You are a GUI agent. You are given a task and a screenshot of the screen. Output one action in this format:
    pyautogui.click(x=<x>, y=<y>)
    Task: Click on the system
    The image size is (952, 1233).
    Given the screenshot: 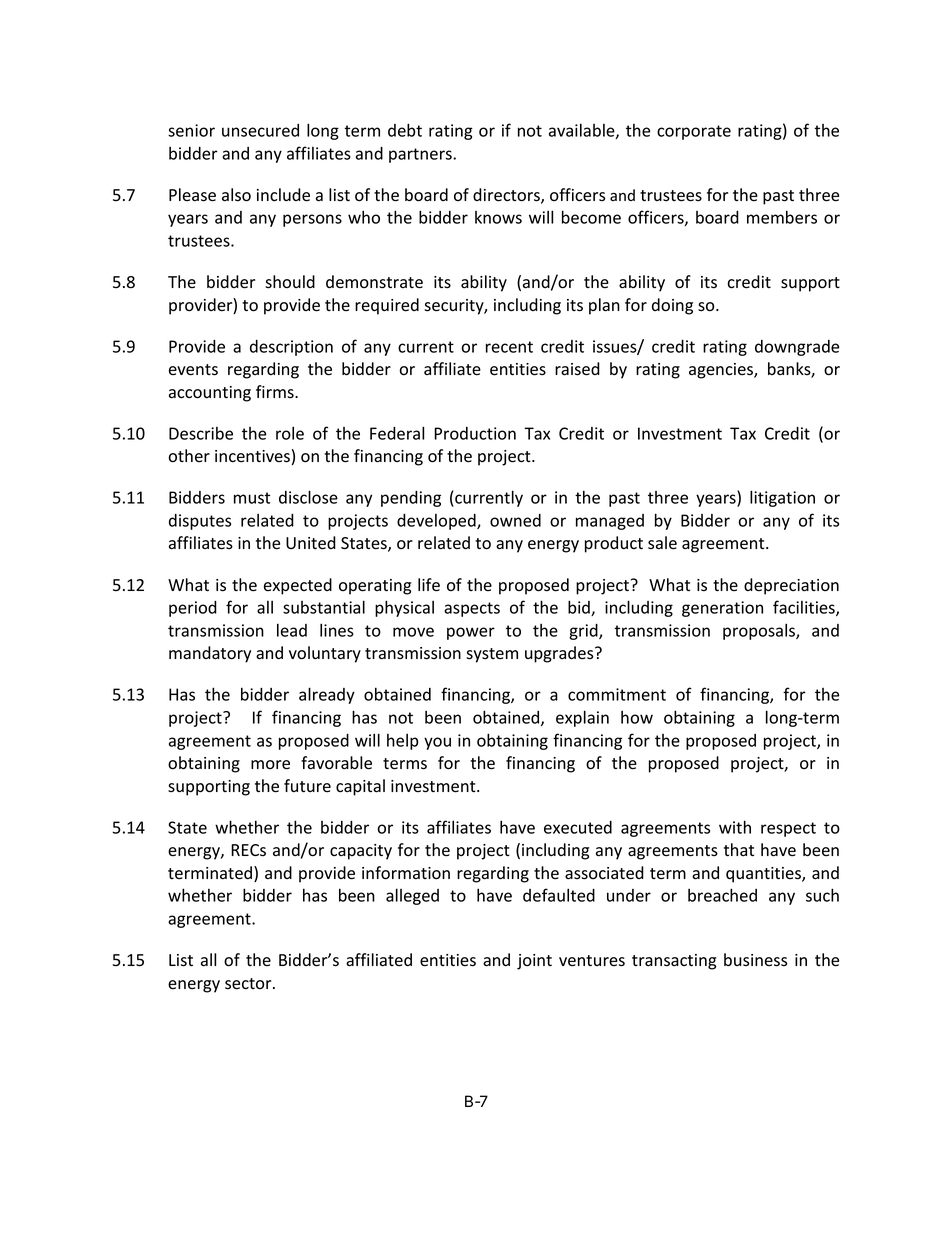 What is the action you would take?
    pyautogui.click(x=492, y=655)
